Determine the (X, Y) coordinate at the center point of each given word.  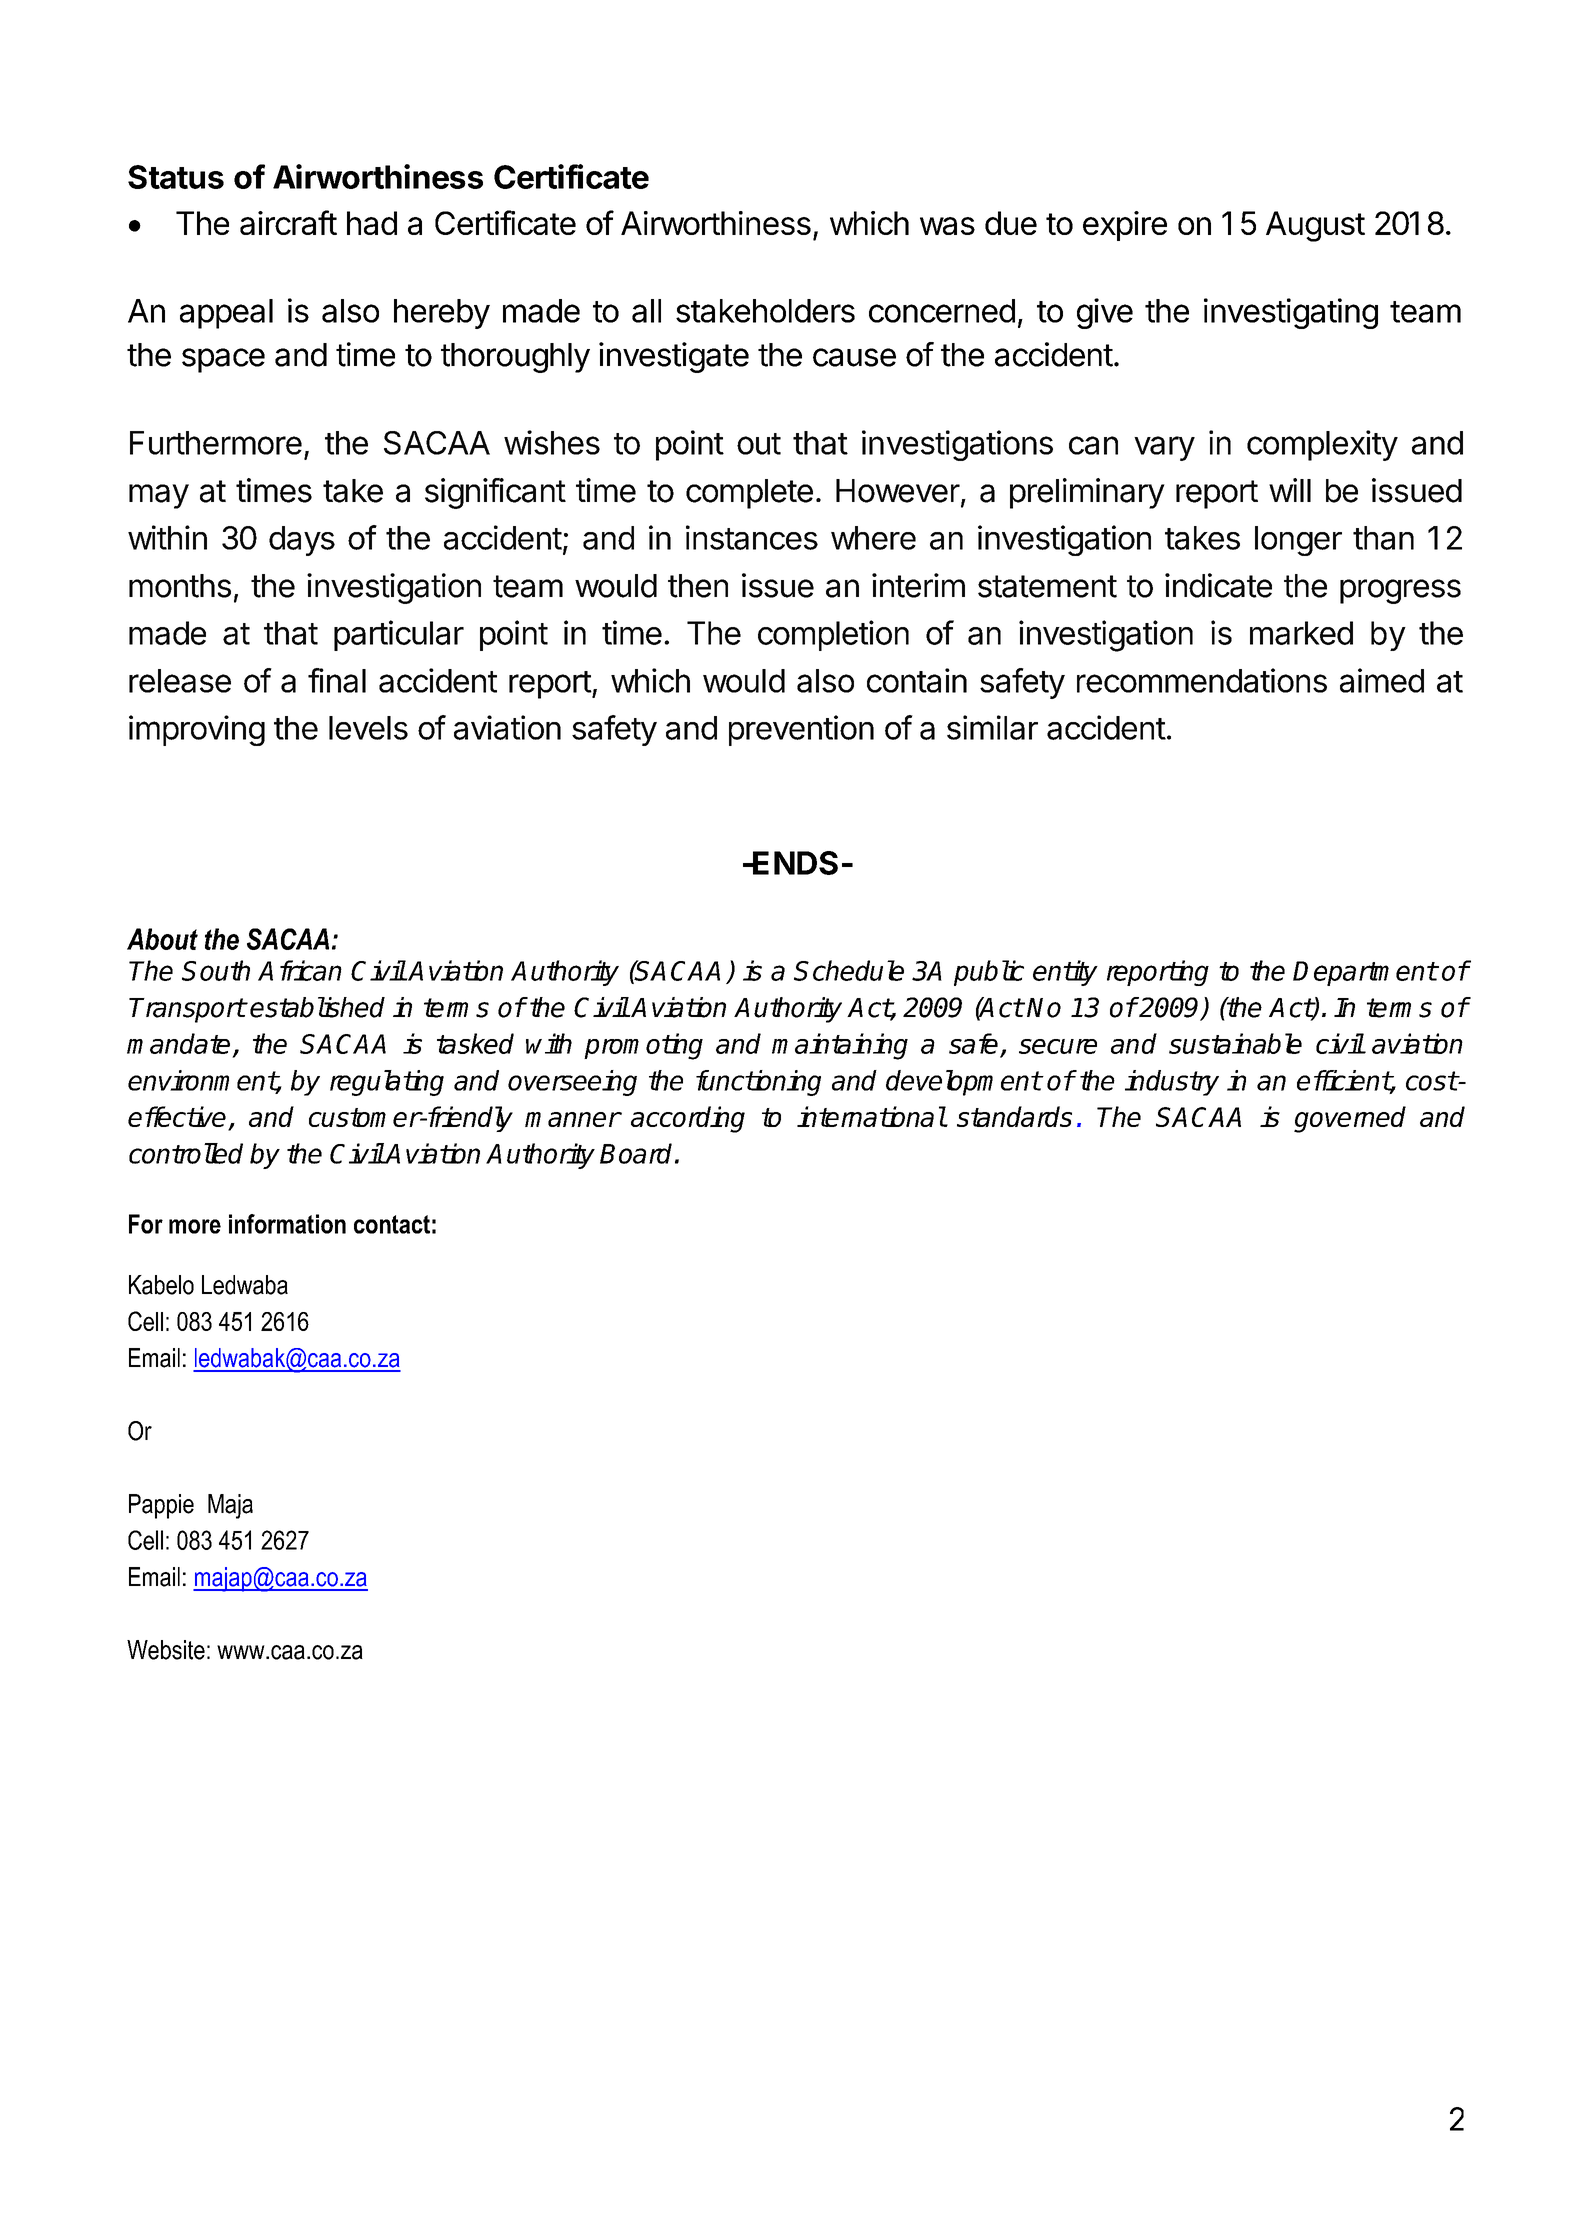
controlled (186, 1153)
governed (1350, 1119)
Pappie (161, 1506)
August (1315, 226)
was (947, 226)
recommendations (1202, 680)
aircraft (288, 222)
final (337, 680)
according (688, 1119)
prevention (801, 730)
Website (166, 1650)
